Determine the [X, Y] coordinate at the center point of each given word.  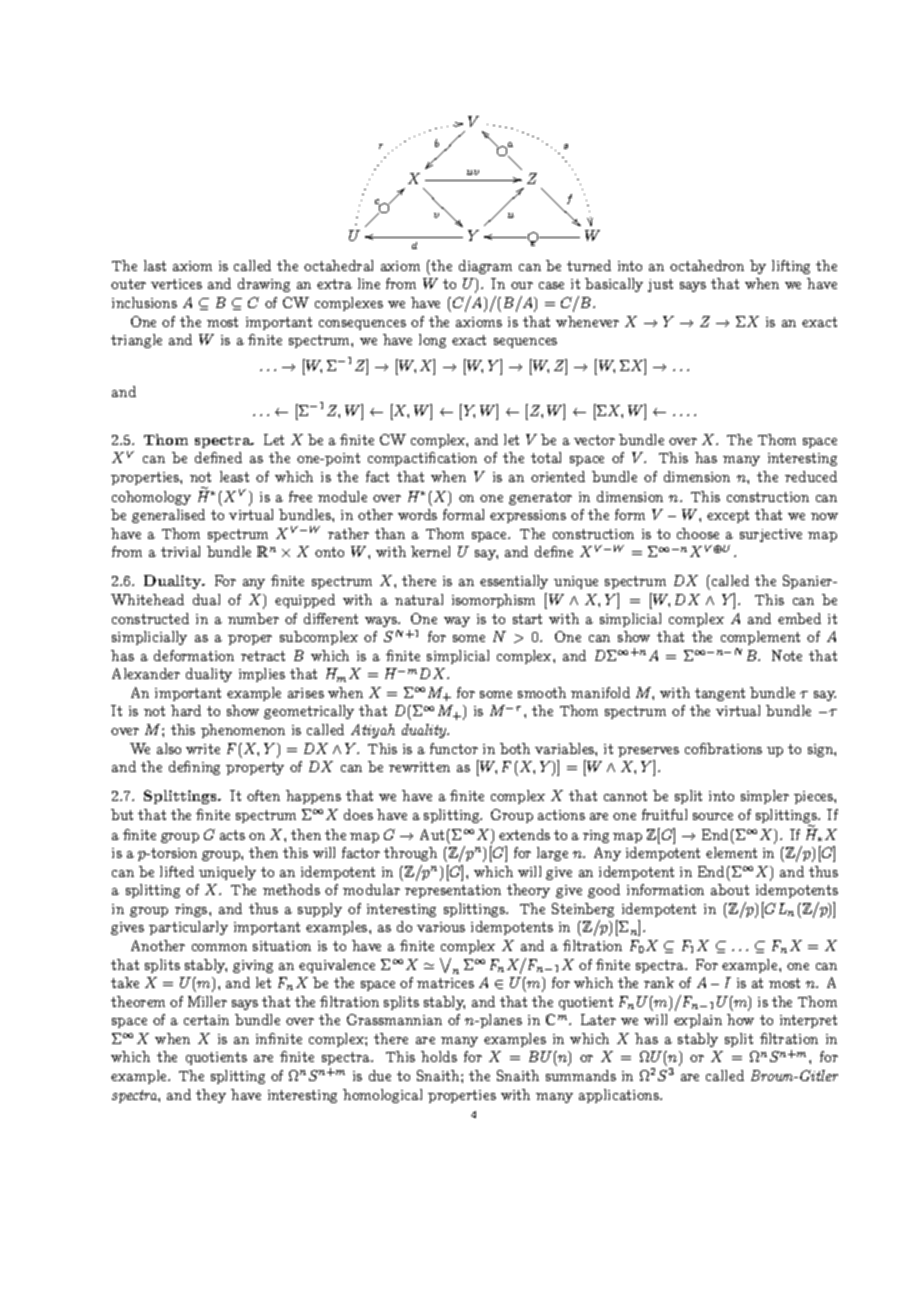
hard [186, 710]
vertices [176, 284]
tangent [720, 694]
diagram [485, 267]
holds [439, 1056]
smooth [542, 692]
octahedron [707, 265]
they [211, 1096]
